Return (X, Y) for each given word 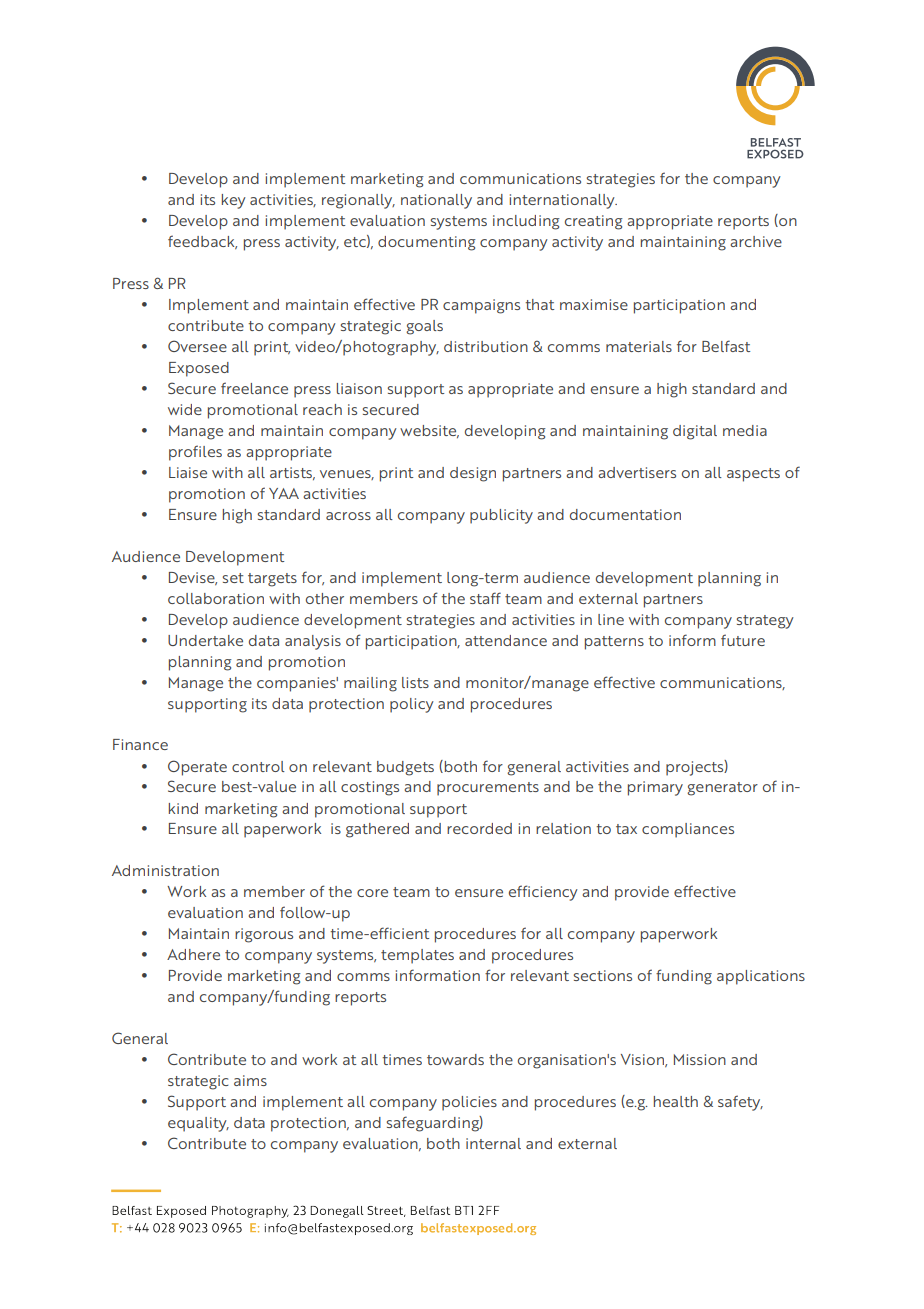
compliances (688, 830)
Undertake (205, 640)
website (429, 431)
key (234, 201)
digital (695, 432)
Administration (165, 870)
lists (415, 682)
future (743, 640)
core (372, 893)
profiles (195, 453)
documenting (427, 243)
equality (198, 1124)
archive (756, 241)
